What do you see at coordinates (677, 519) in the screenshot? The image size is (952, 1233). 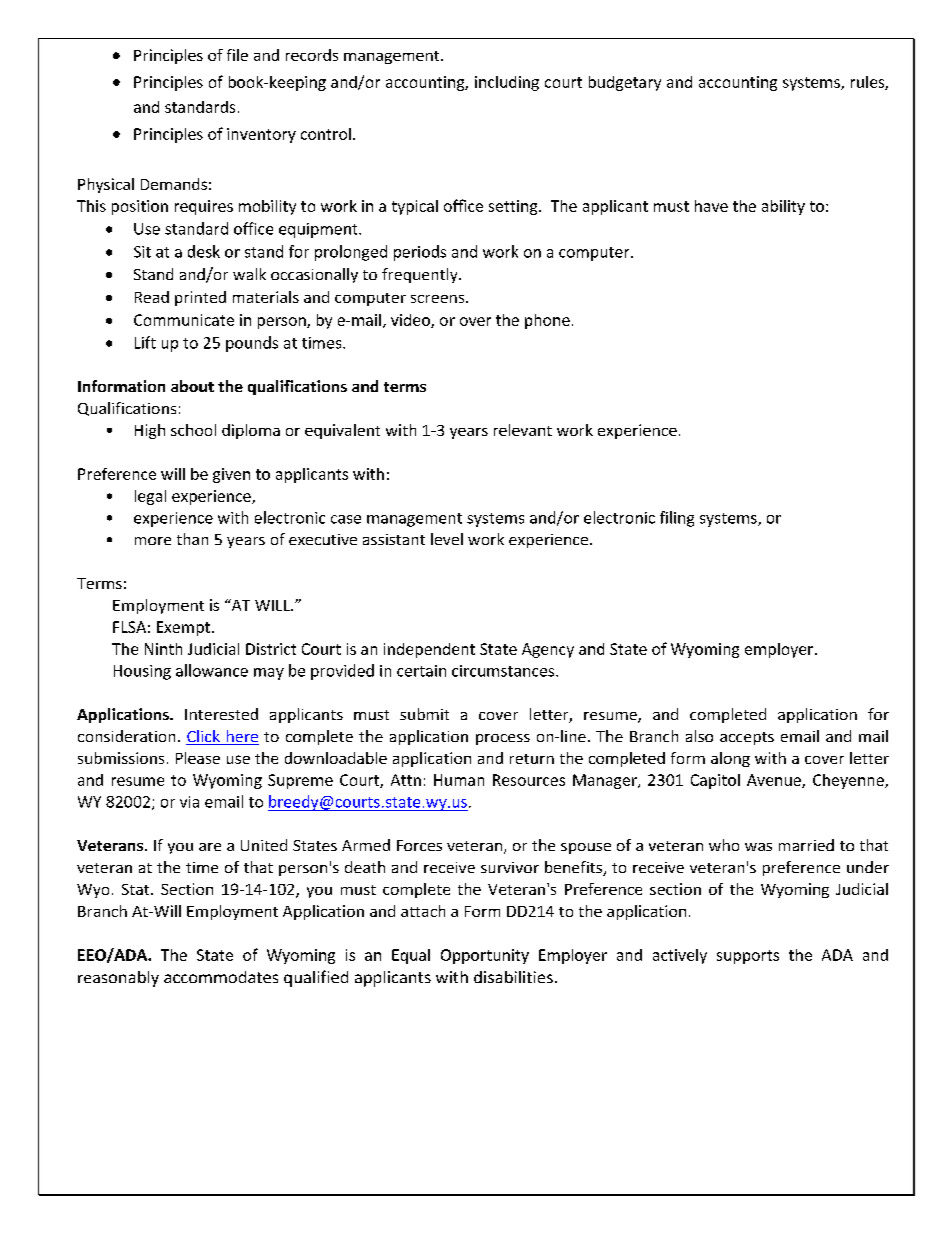 I see `filing` at bounding box center [677, 519].
